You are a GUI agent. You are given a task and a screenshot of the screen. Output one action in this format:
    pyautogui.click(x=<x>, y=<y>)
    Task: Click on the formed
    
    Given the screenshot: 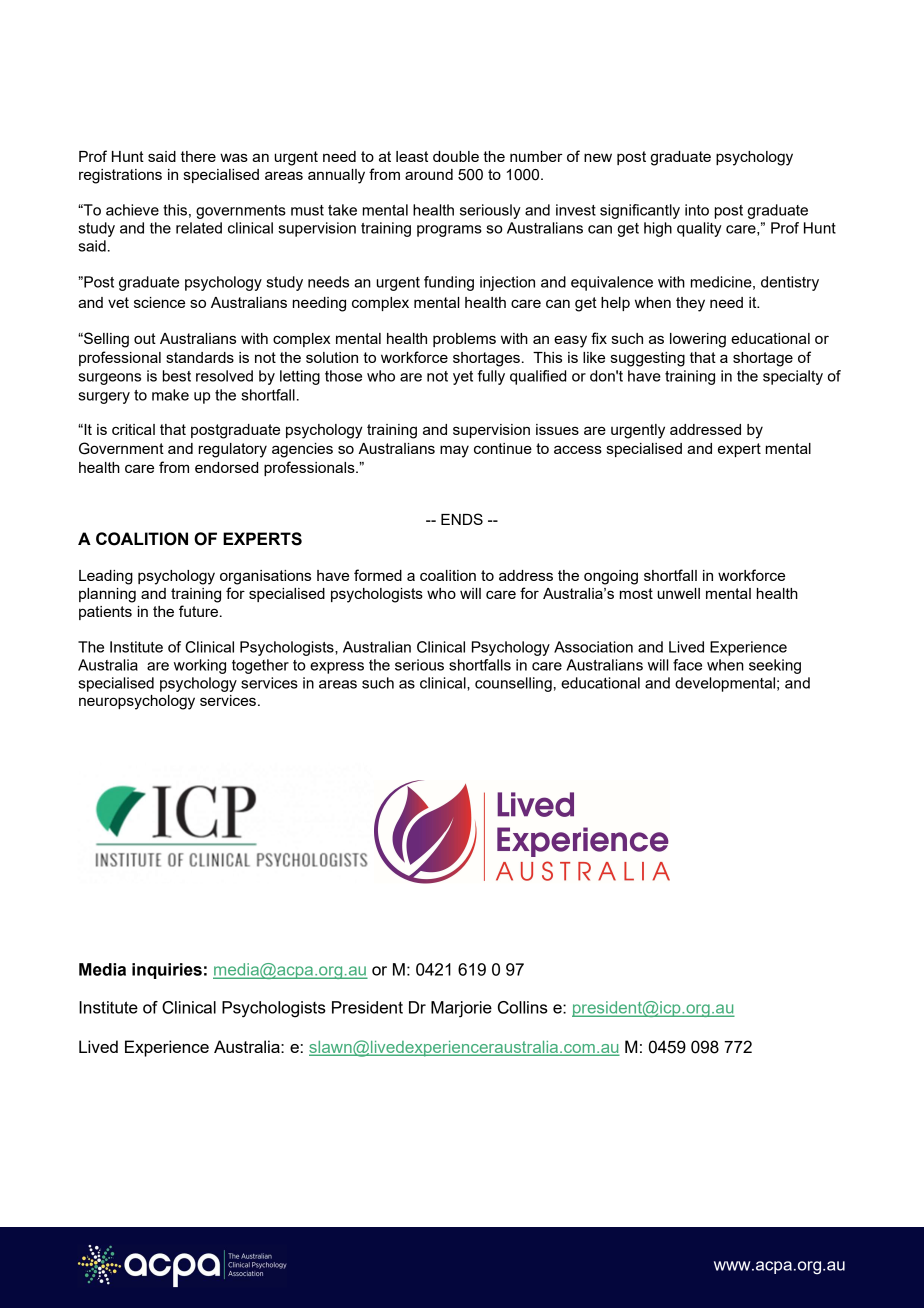 What is the action you would take?
    pyautogui.click(x=378, y=575)
